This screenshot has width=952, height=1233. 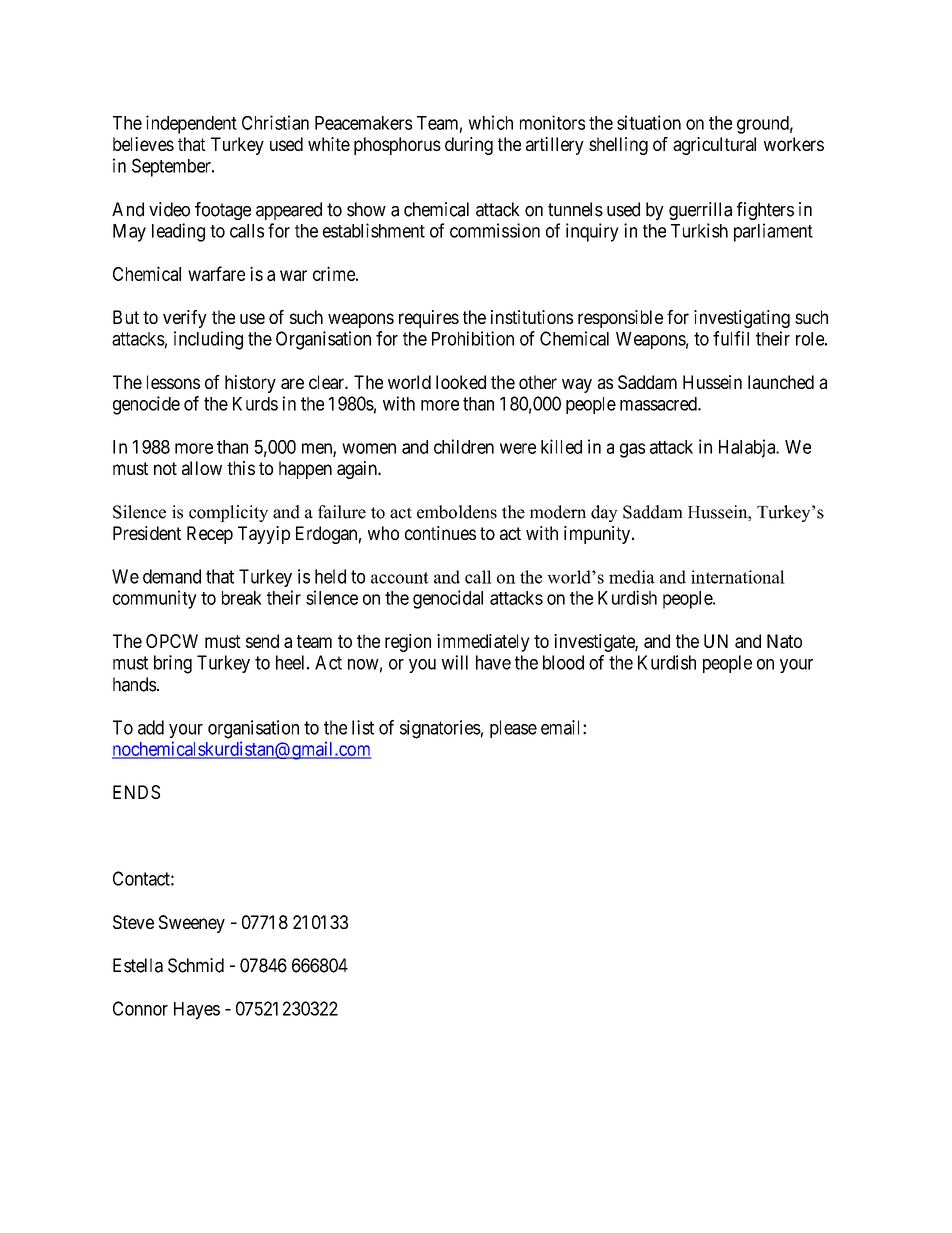 I want to click on blood, so click(x=563, y=662).
